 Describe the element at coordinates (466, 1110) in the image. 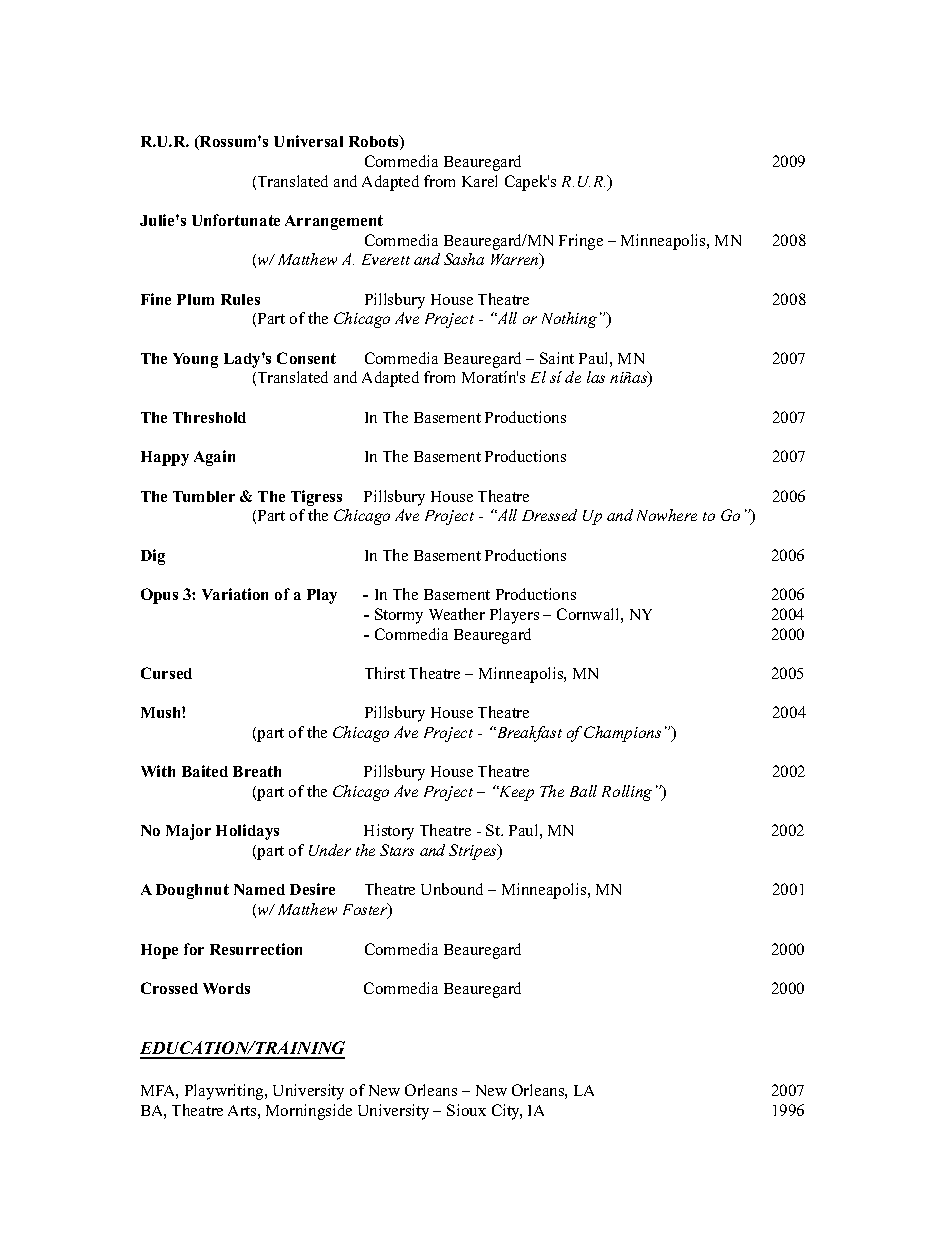

I see `Sioux` at that location.
